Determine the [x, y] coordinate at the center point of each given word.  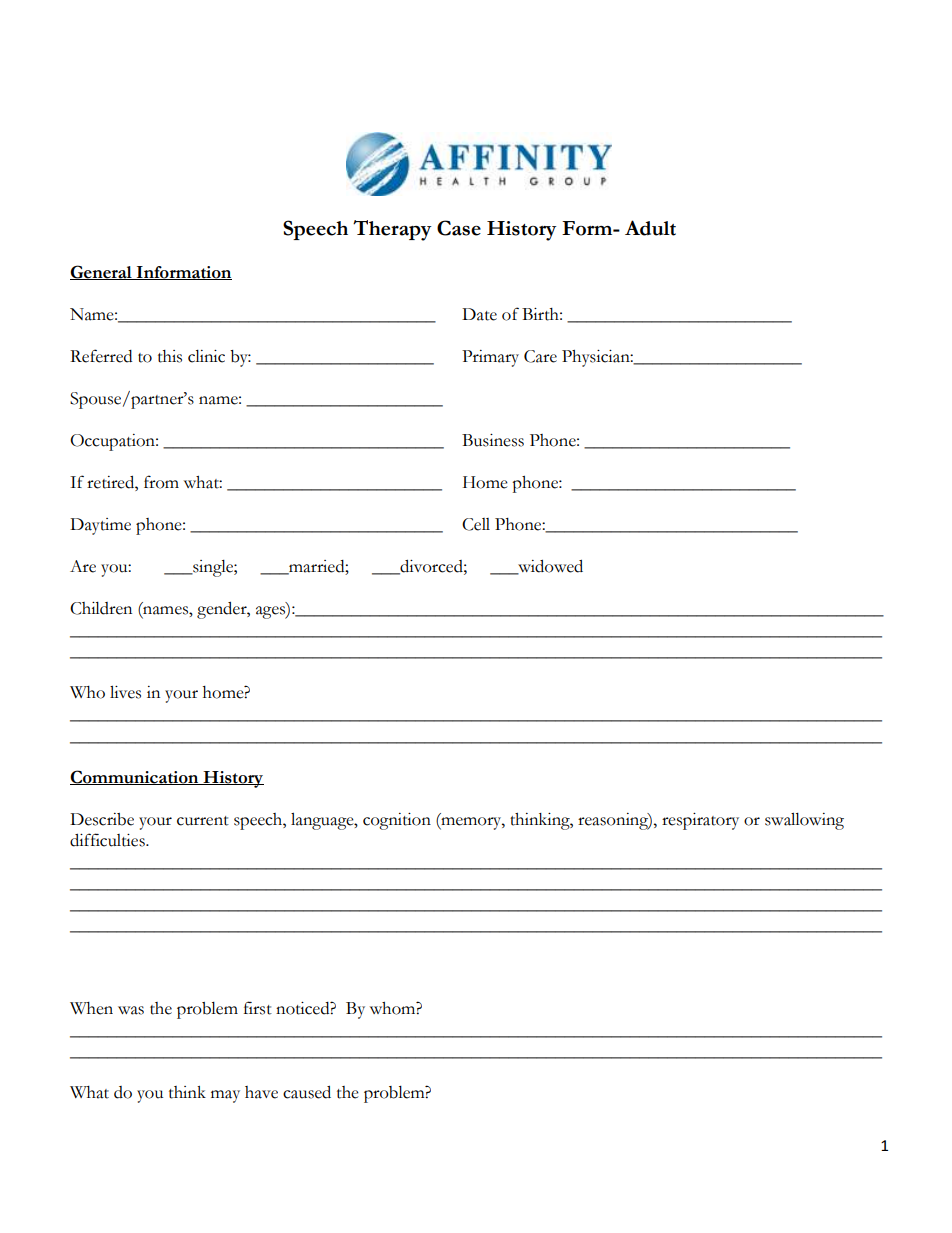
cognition [397, 821]
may [225, 1096]
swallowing [804, 821]
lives [125, 692]
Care [540, 356]
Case [459, 228]
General [102, 272]
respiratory [700, 821]
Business [493, 440]
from [161, 482]
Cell [476, 524]
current [203, 821]
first [258, 1008]
